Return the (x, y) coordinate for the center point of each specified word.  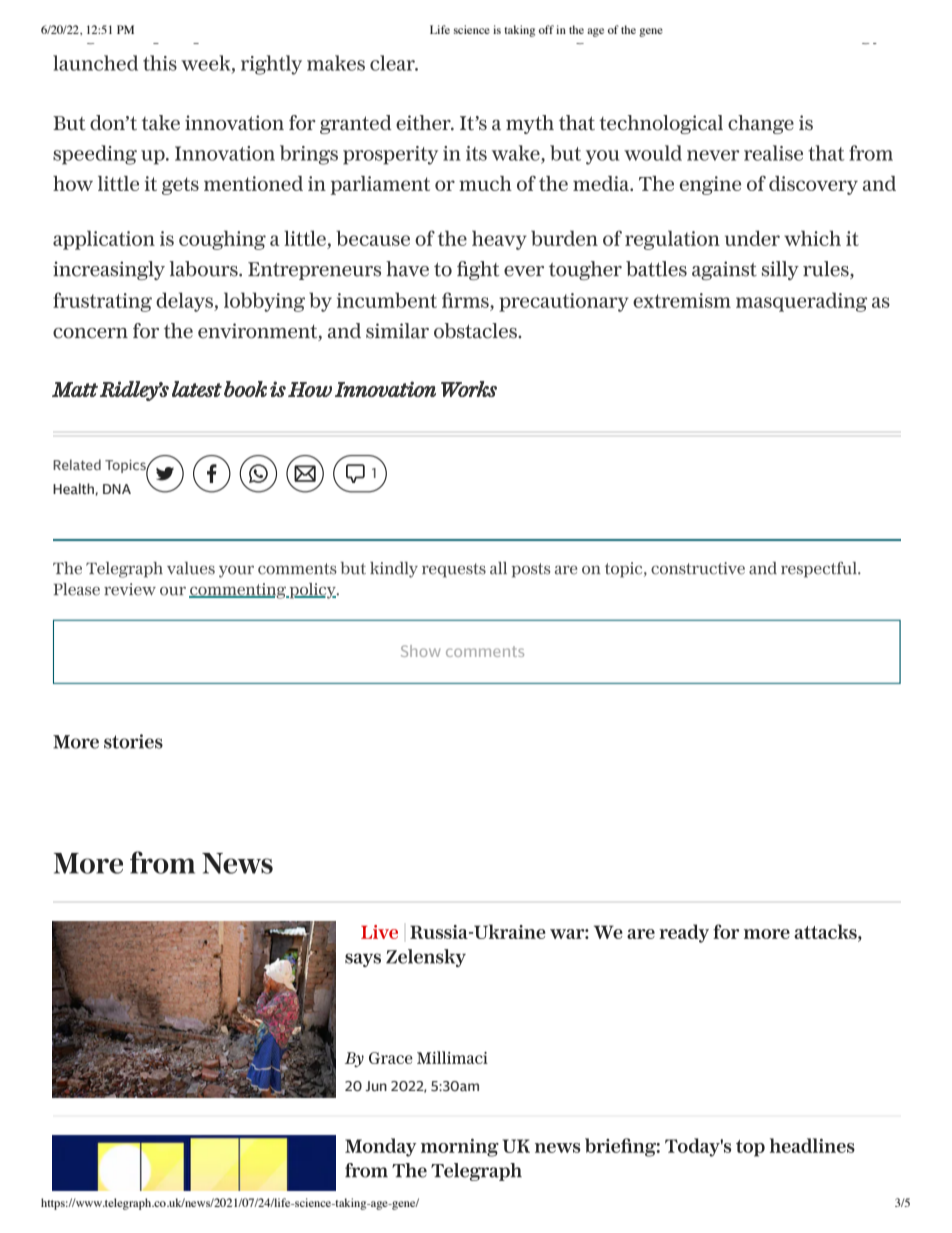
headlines (812, 1145)
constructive (698, 568)
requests (454, 570)
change (761, 124)
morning (460, 1147)
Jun (376, 1086)
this (160, 63)
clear (393, 63)
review (130, 589)
